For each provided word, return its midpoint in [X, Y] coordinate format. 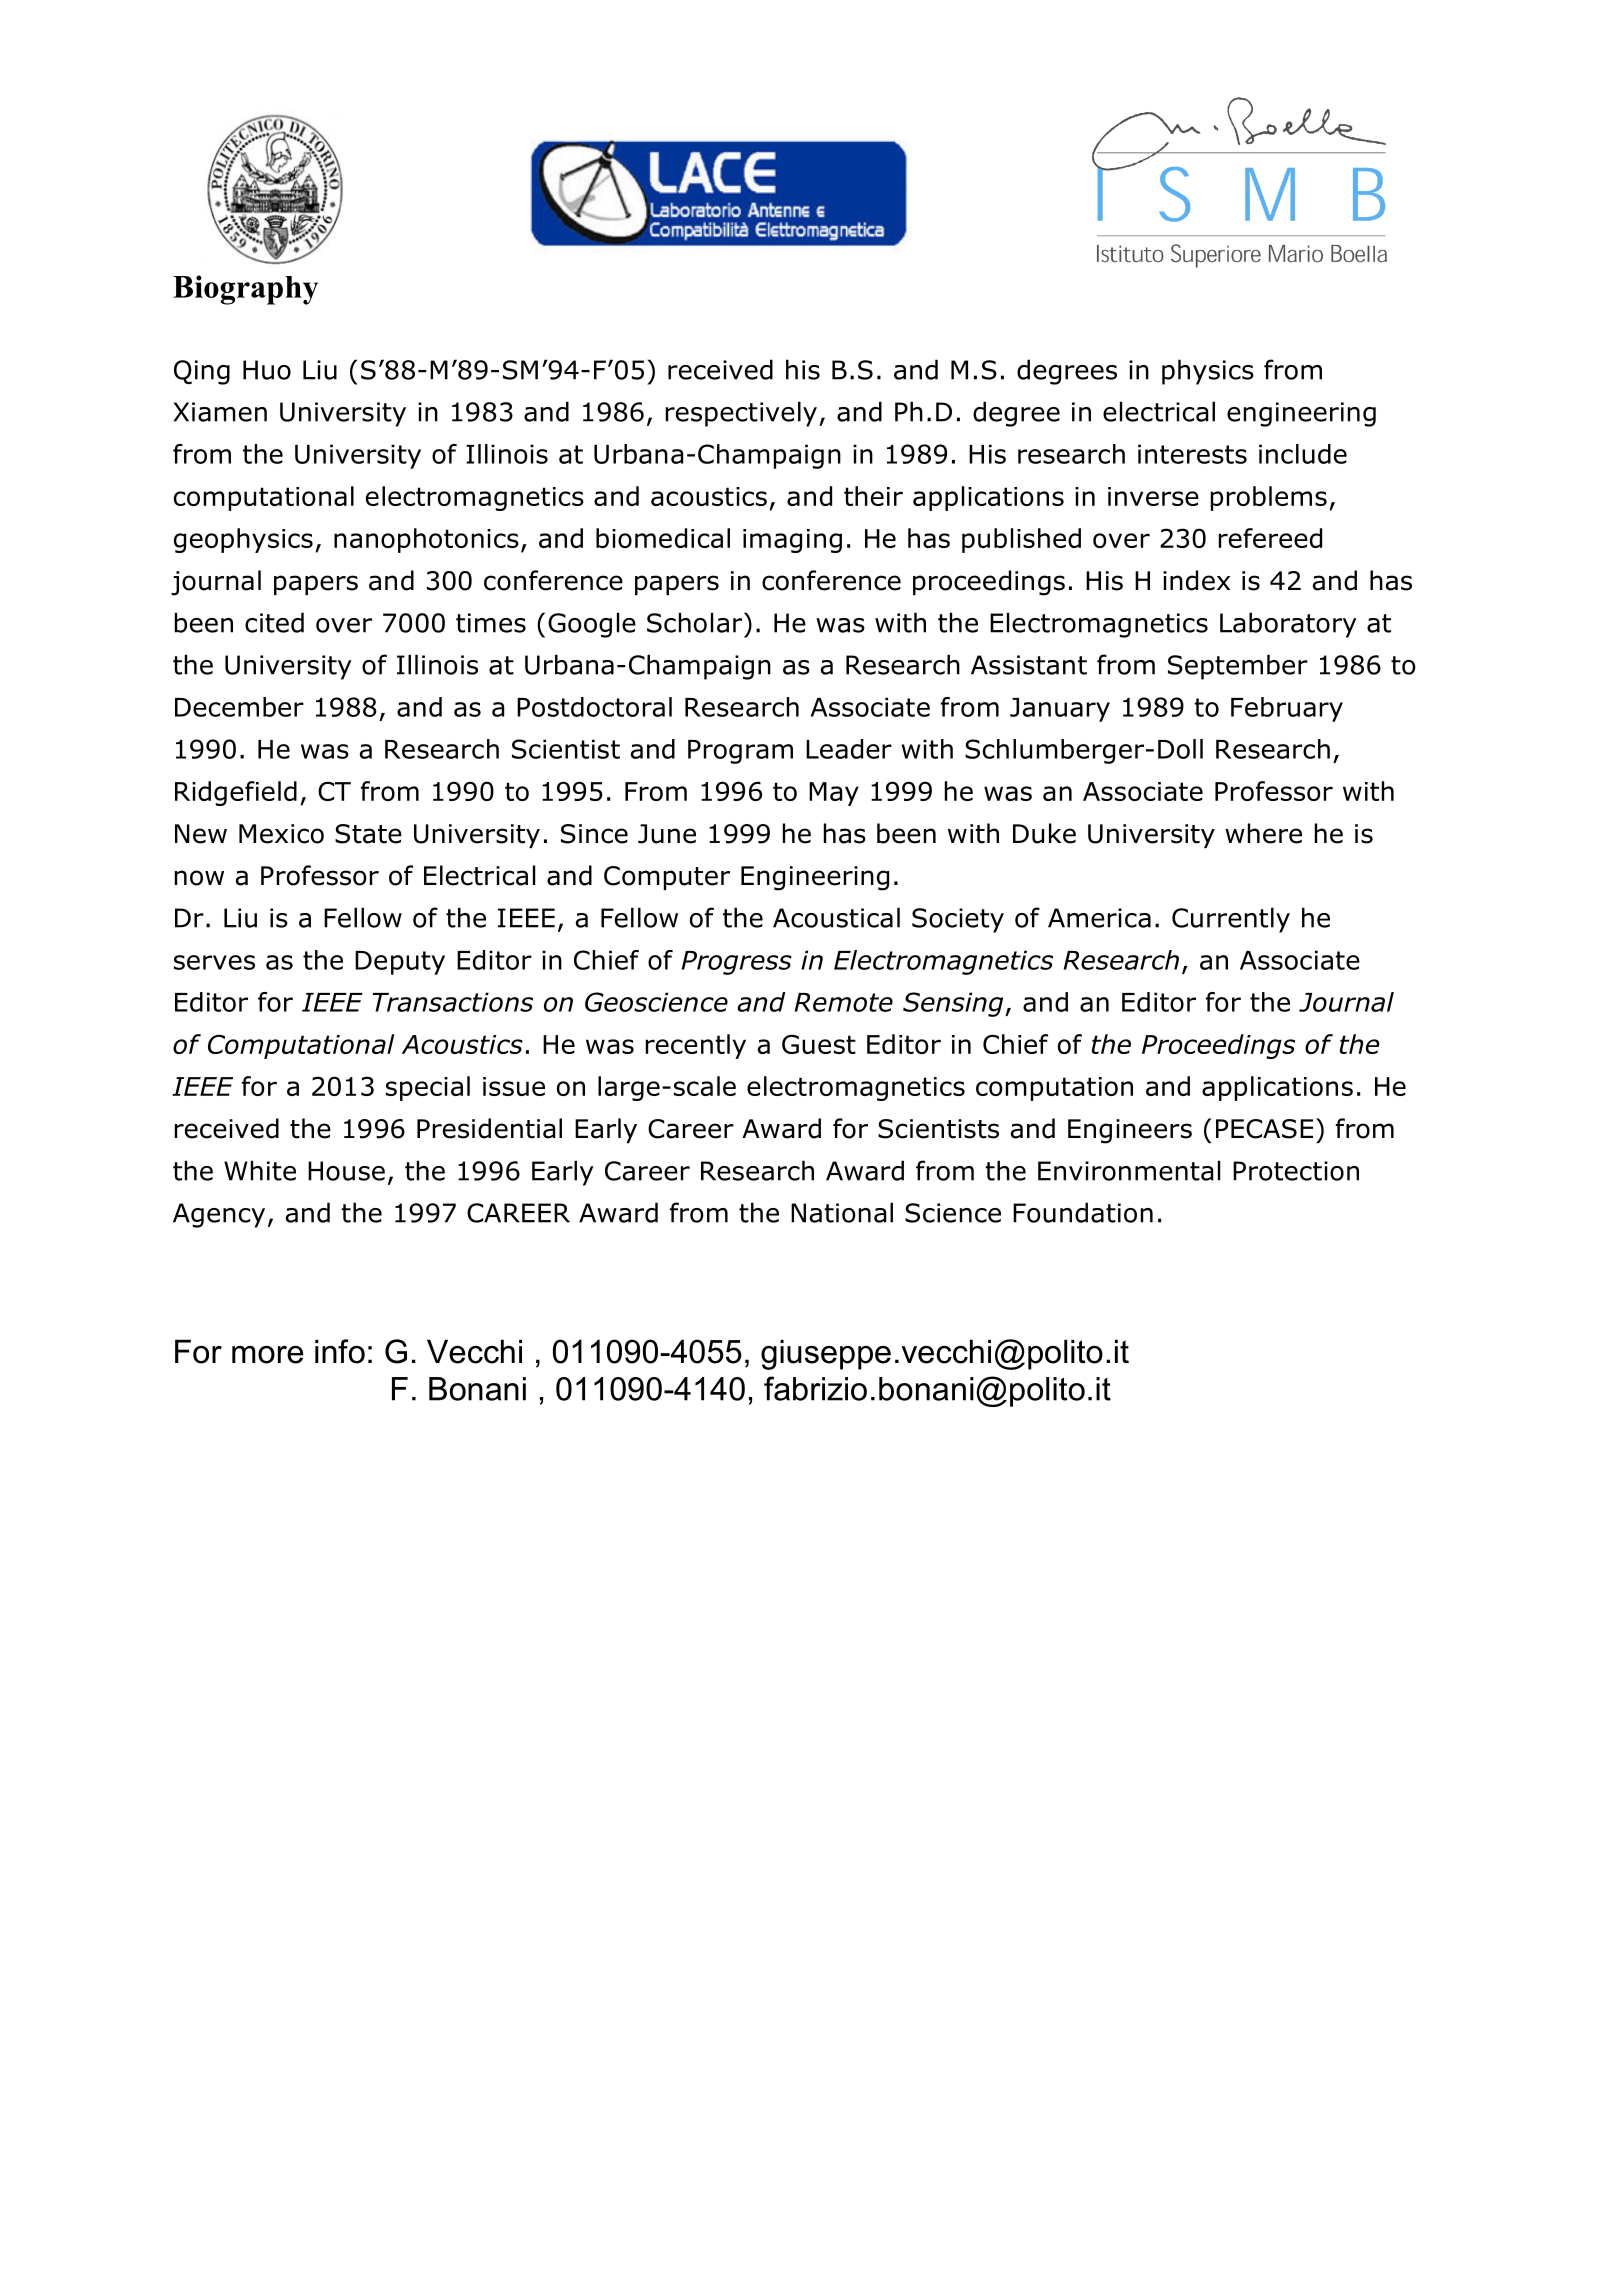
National [842, 1212]
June [667, 834]
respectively [741, 414]
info [340, 1351]
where [1263, 833]
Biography [245, 290]
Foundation [1083, 1212]
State [368, 834]
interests [1192, 454]
